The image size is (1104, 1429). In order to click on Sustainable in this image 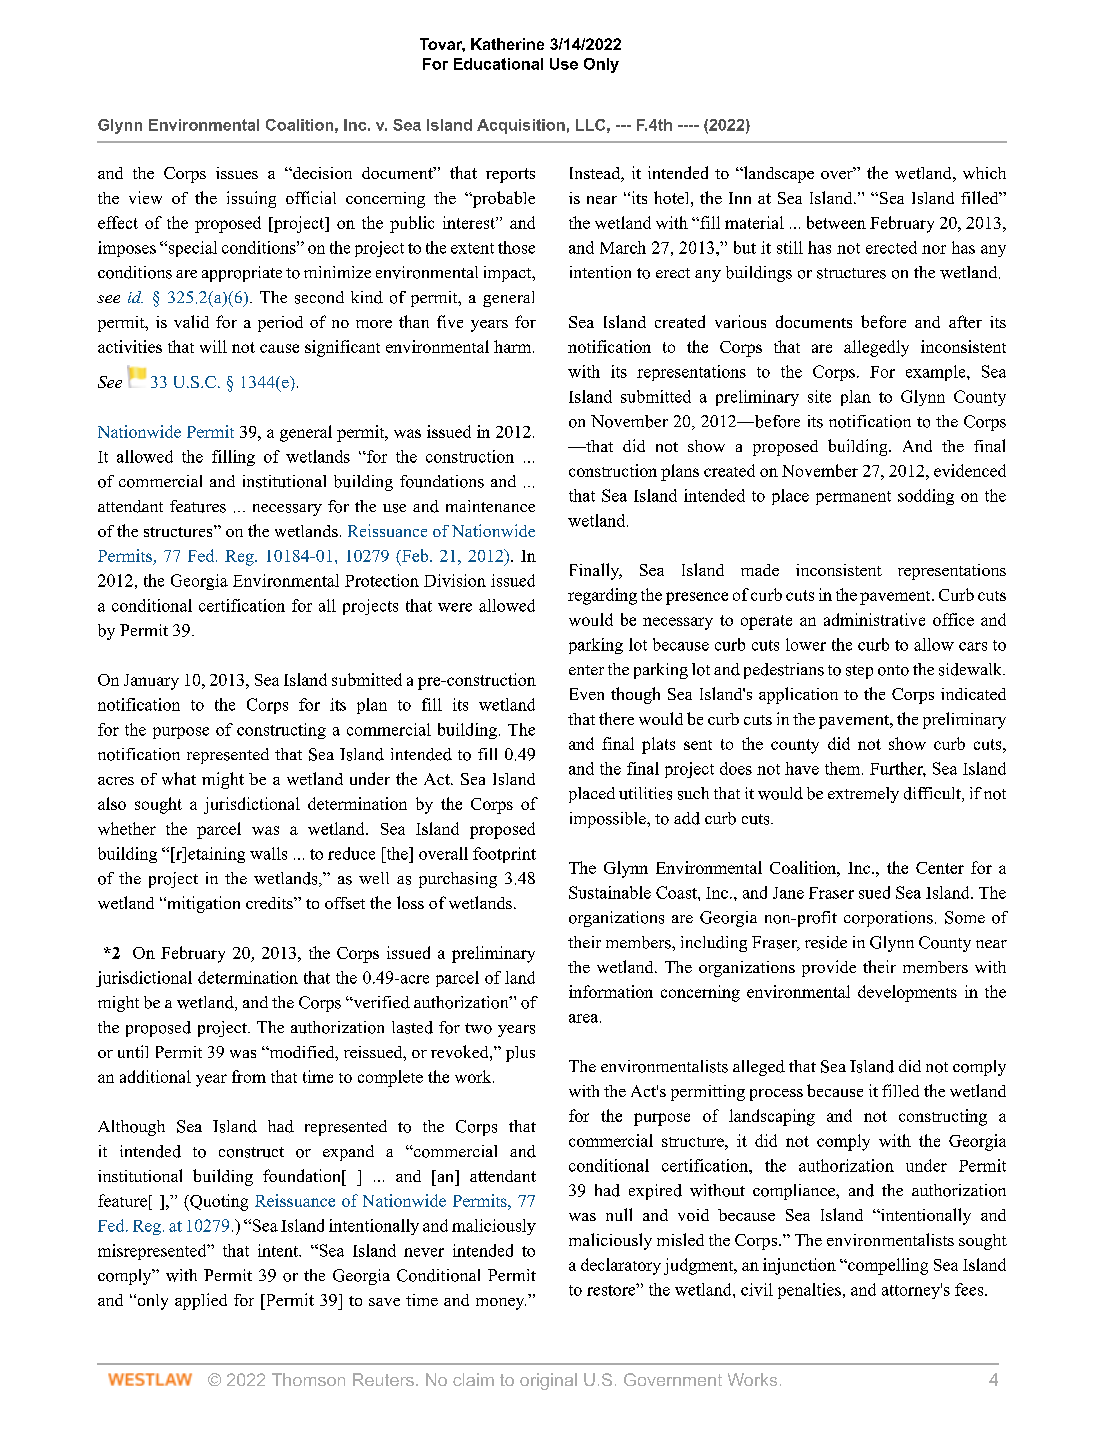, I will do `click(610, 892)`.
